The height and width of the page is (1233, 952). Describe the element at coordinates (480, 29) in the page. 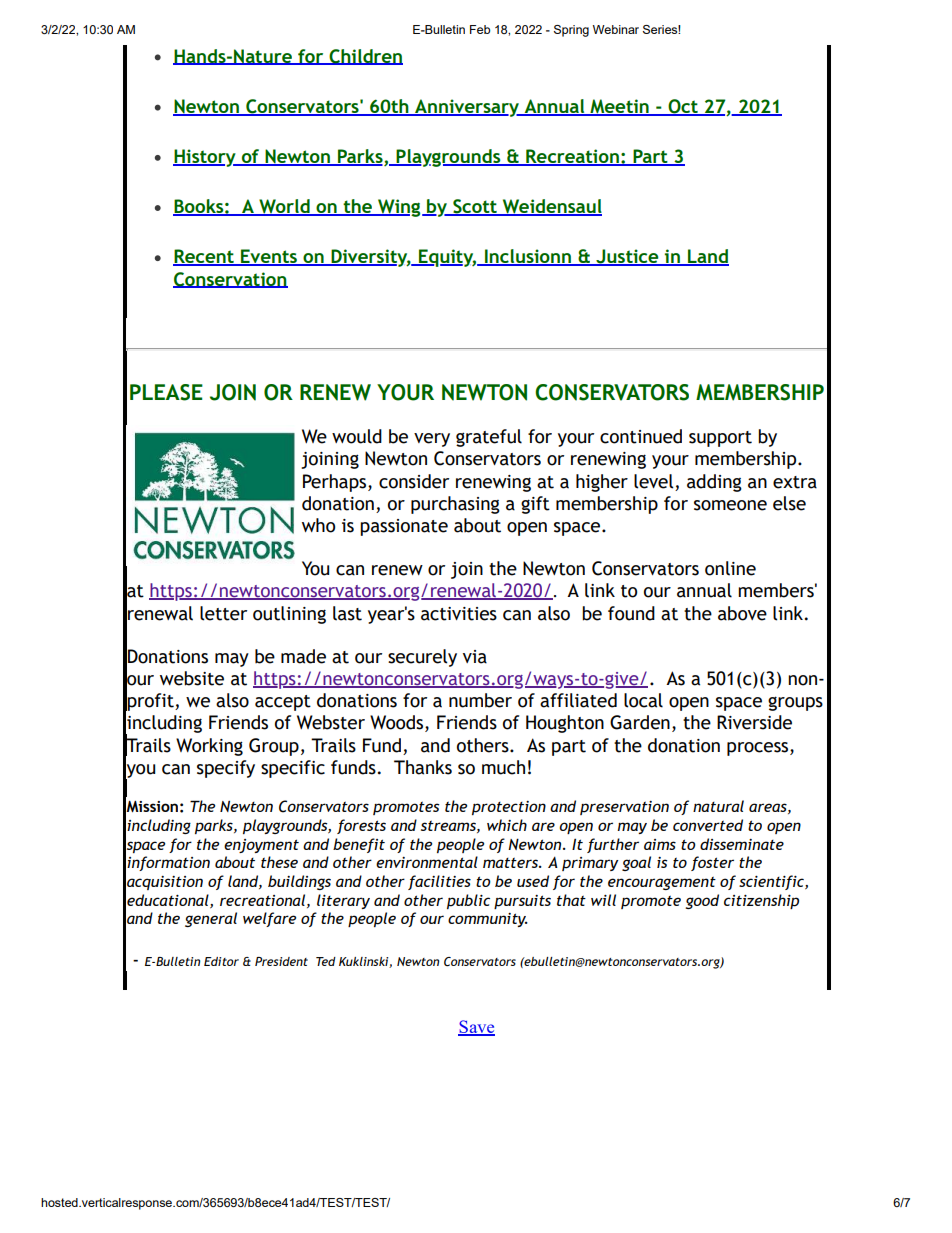

I see `Feb` at that location.
